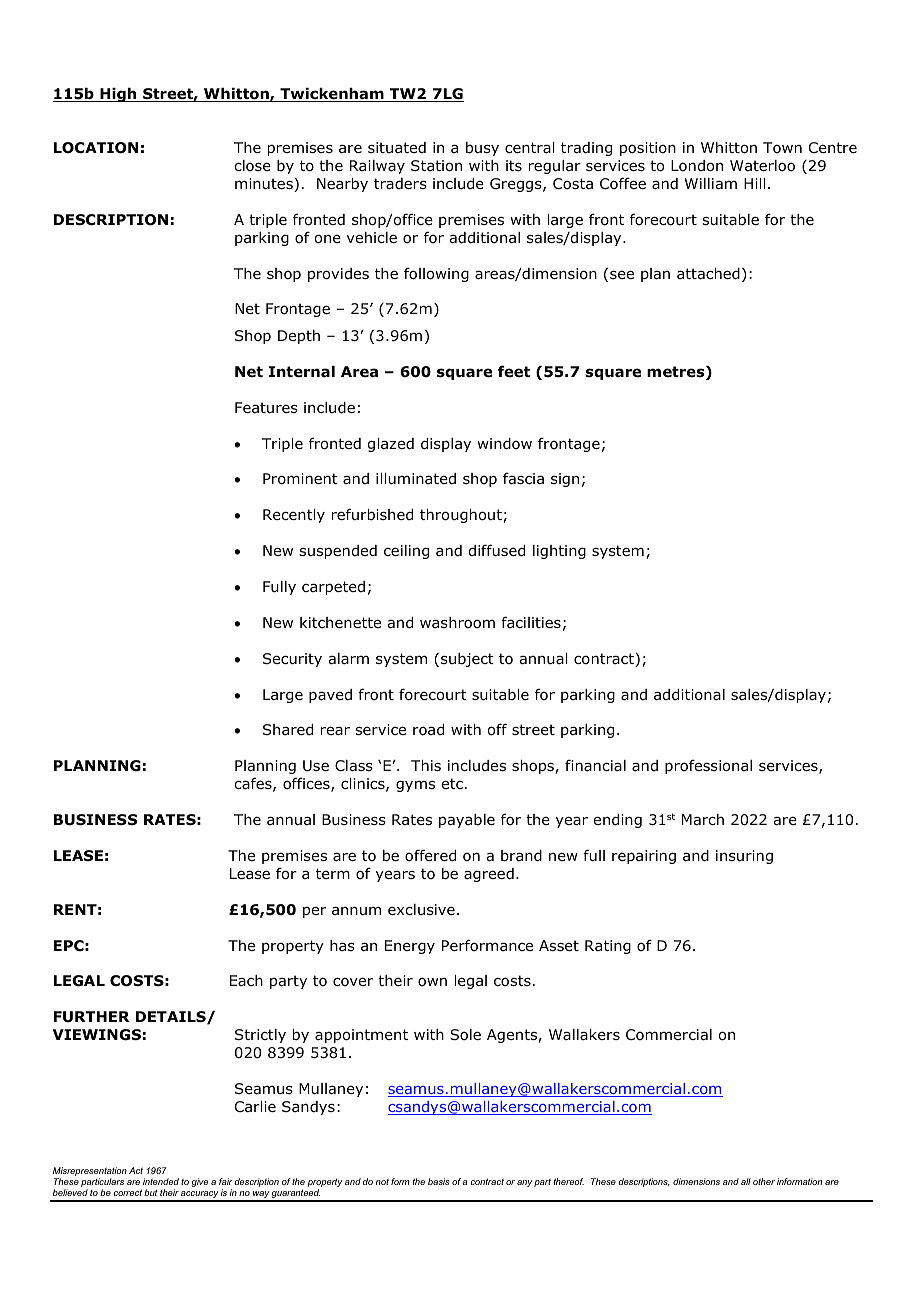  Describe the element at coordinates (161, 1181) in the image. I see `intended` at that location.
